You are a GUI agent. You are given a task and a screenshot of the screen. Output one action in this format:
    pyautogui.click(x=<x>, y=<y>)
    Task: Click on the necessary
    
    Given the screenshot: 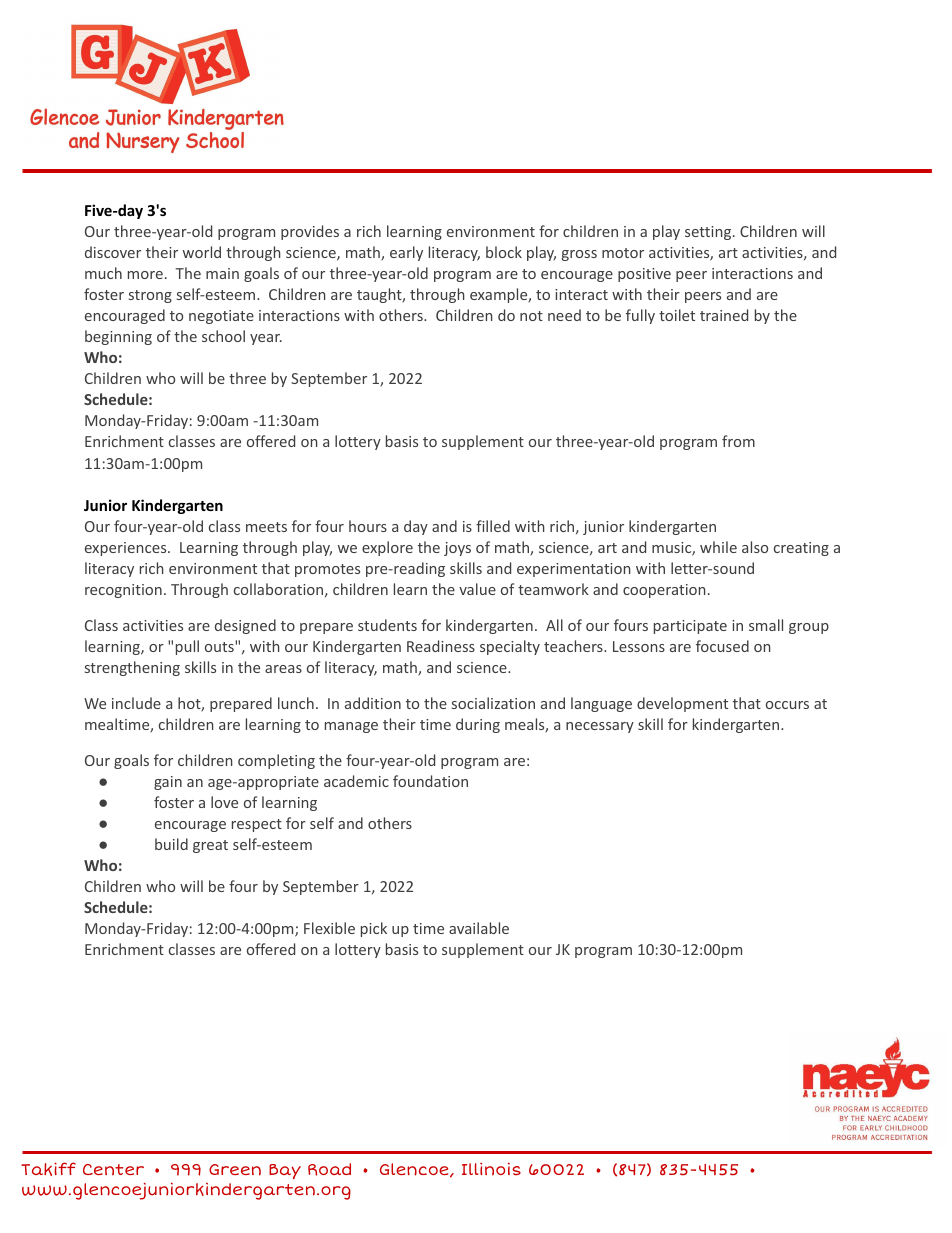 What is the action you would take?
    pyautogui.click(x=600, y=727)
